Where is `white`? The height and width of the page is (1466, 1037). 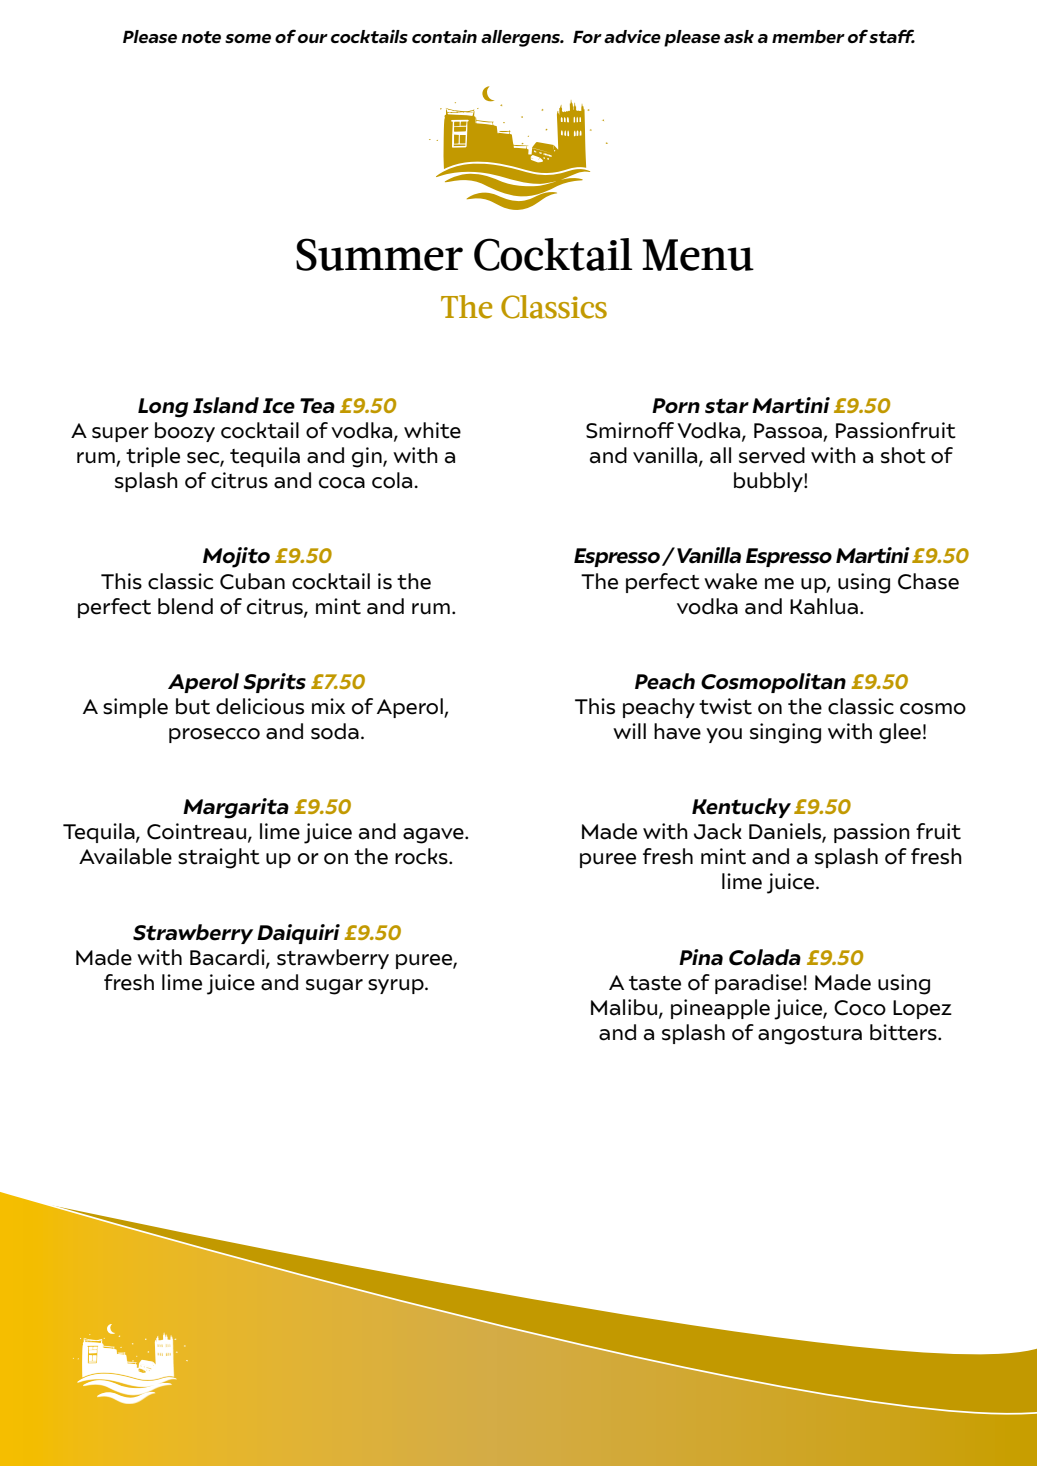
white is located at coordinates (432, 430).
